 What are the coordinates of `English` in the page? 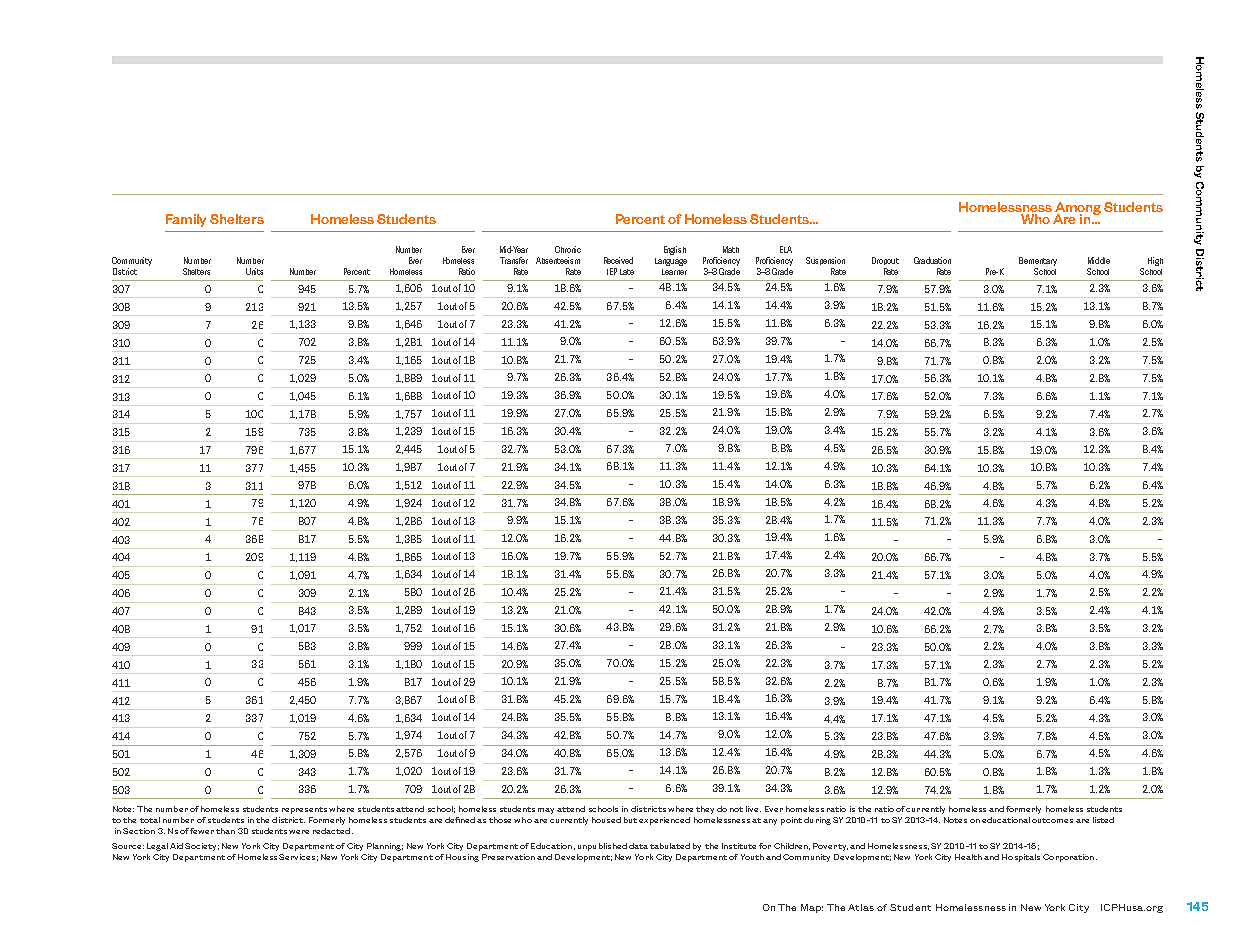 It's located at (675, 250).
